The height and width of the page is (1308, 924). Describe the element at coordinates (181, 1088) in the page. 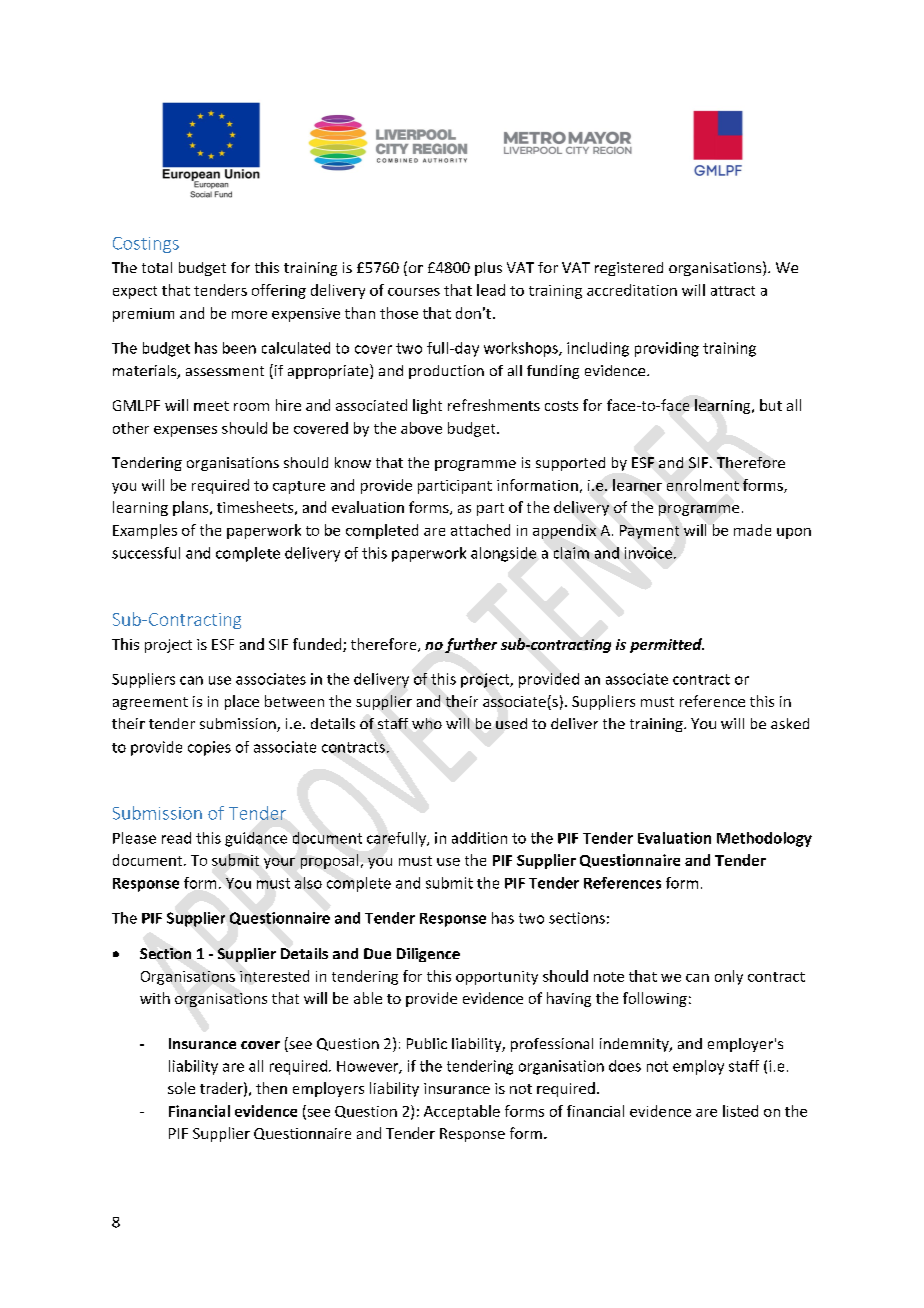

I see `sole` at that location.
